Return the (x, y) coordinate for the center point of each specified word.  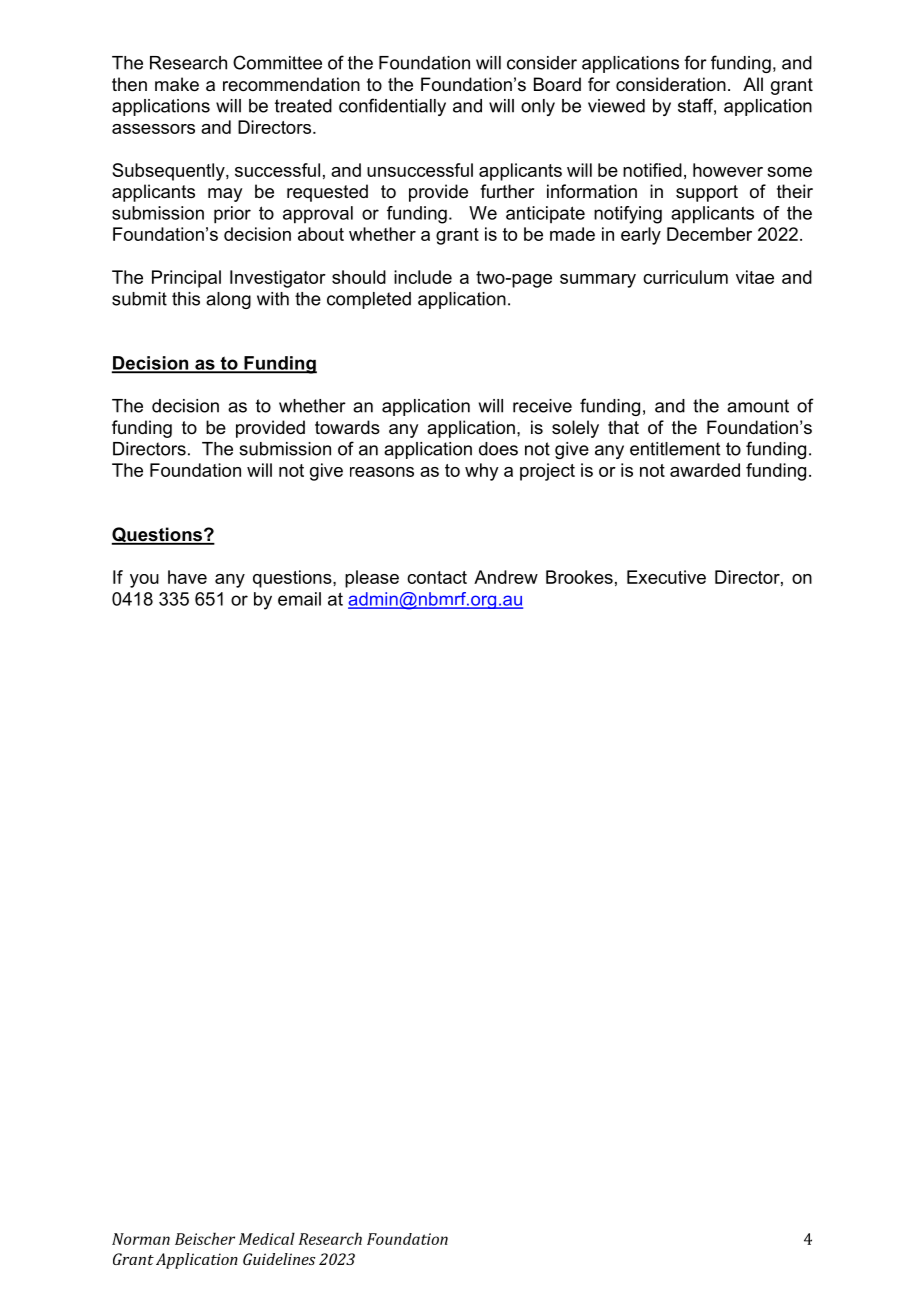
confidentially (392, 107)
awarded (705, 470)
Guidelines (279, 1259)
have (187, 577)
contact (437, 577)
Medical (267, 1238)
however (728, 170)
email (299, 599)
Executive (666, 577)
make (177, 84)
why (482, 472)
